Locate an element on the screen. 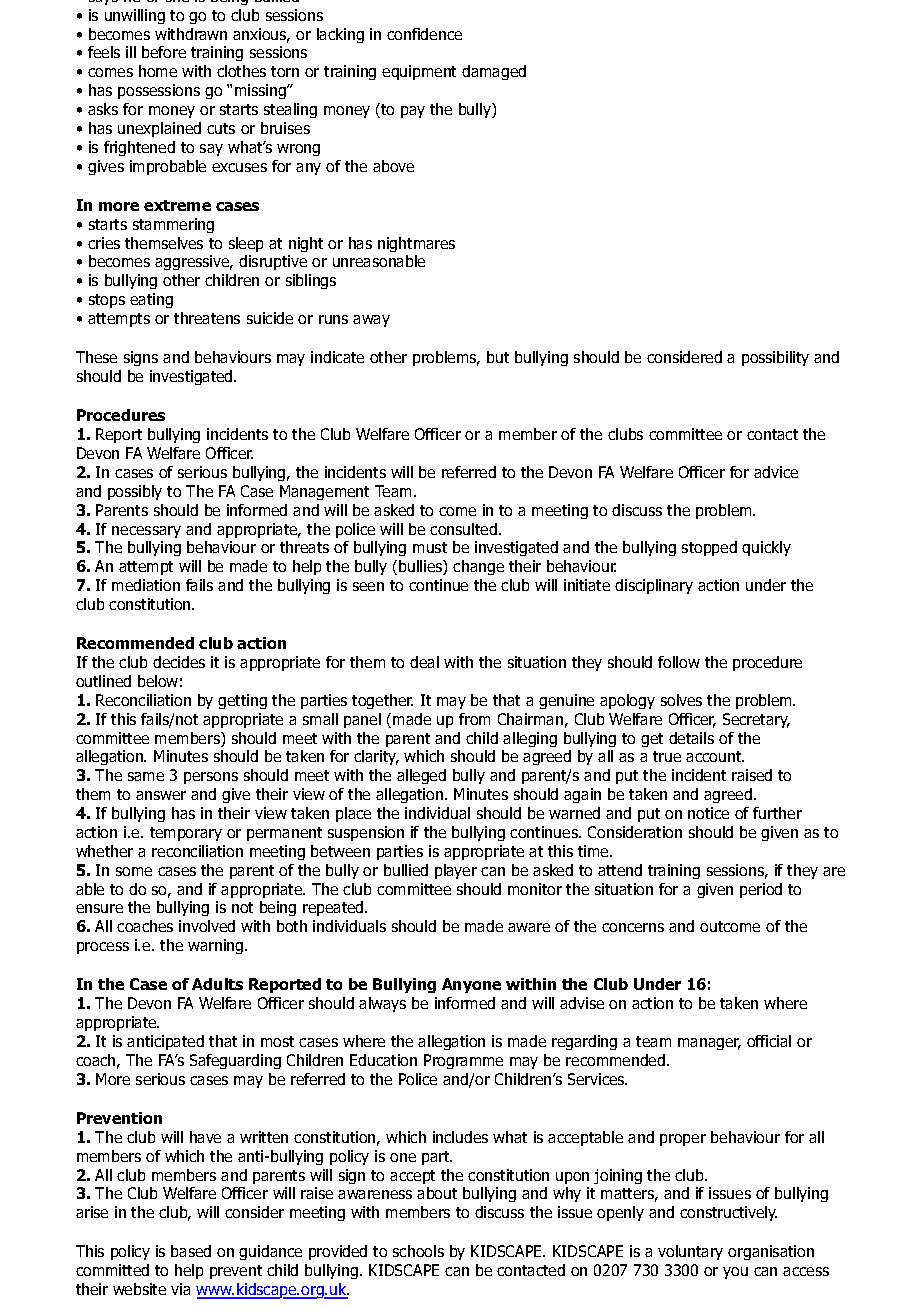 The height and width of the screenshot is (1308, 924). equipment is located at coordinates (419, 72).
